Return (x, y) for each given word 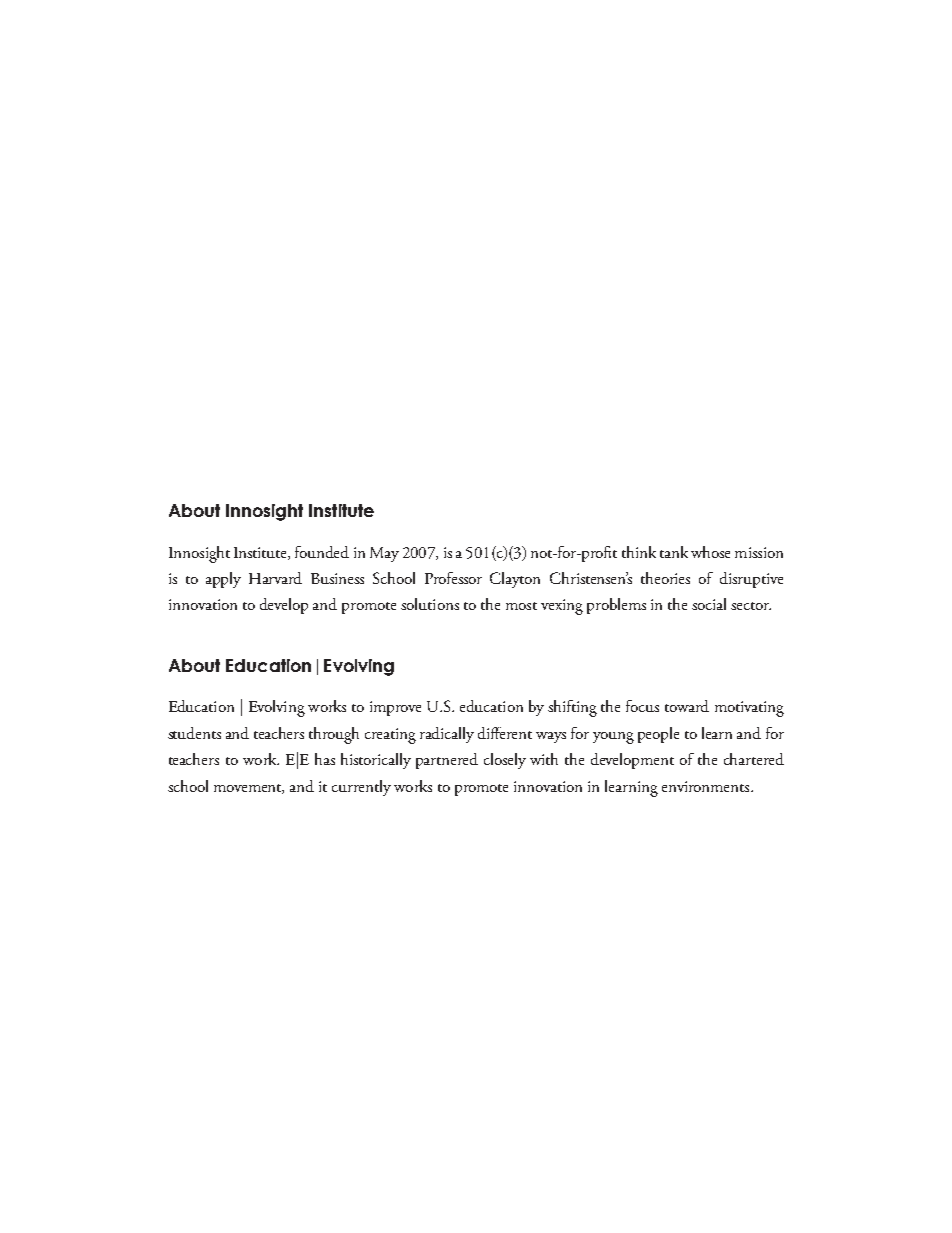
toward (687, 706)
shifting (572, 708)
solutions (430, 604)
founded (322, 552)
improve (395, 708)
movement (249, 789)
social (709, 604)
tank (674, 552)
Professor (453, 578)
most (521, 606)
